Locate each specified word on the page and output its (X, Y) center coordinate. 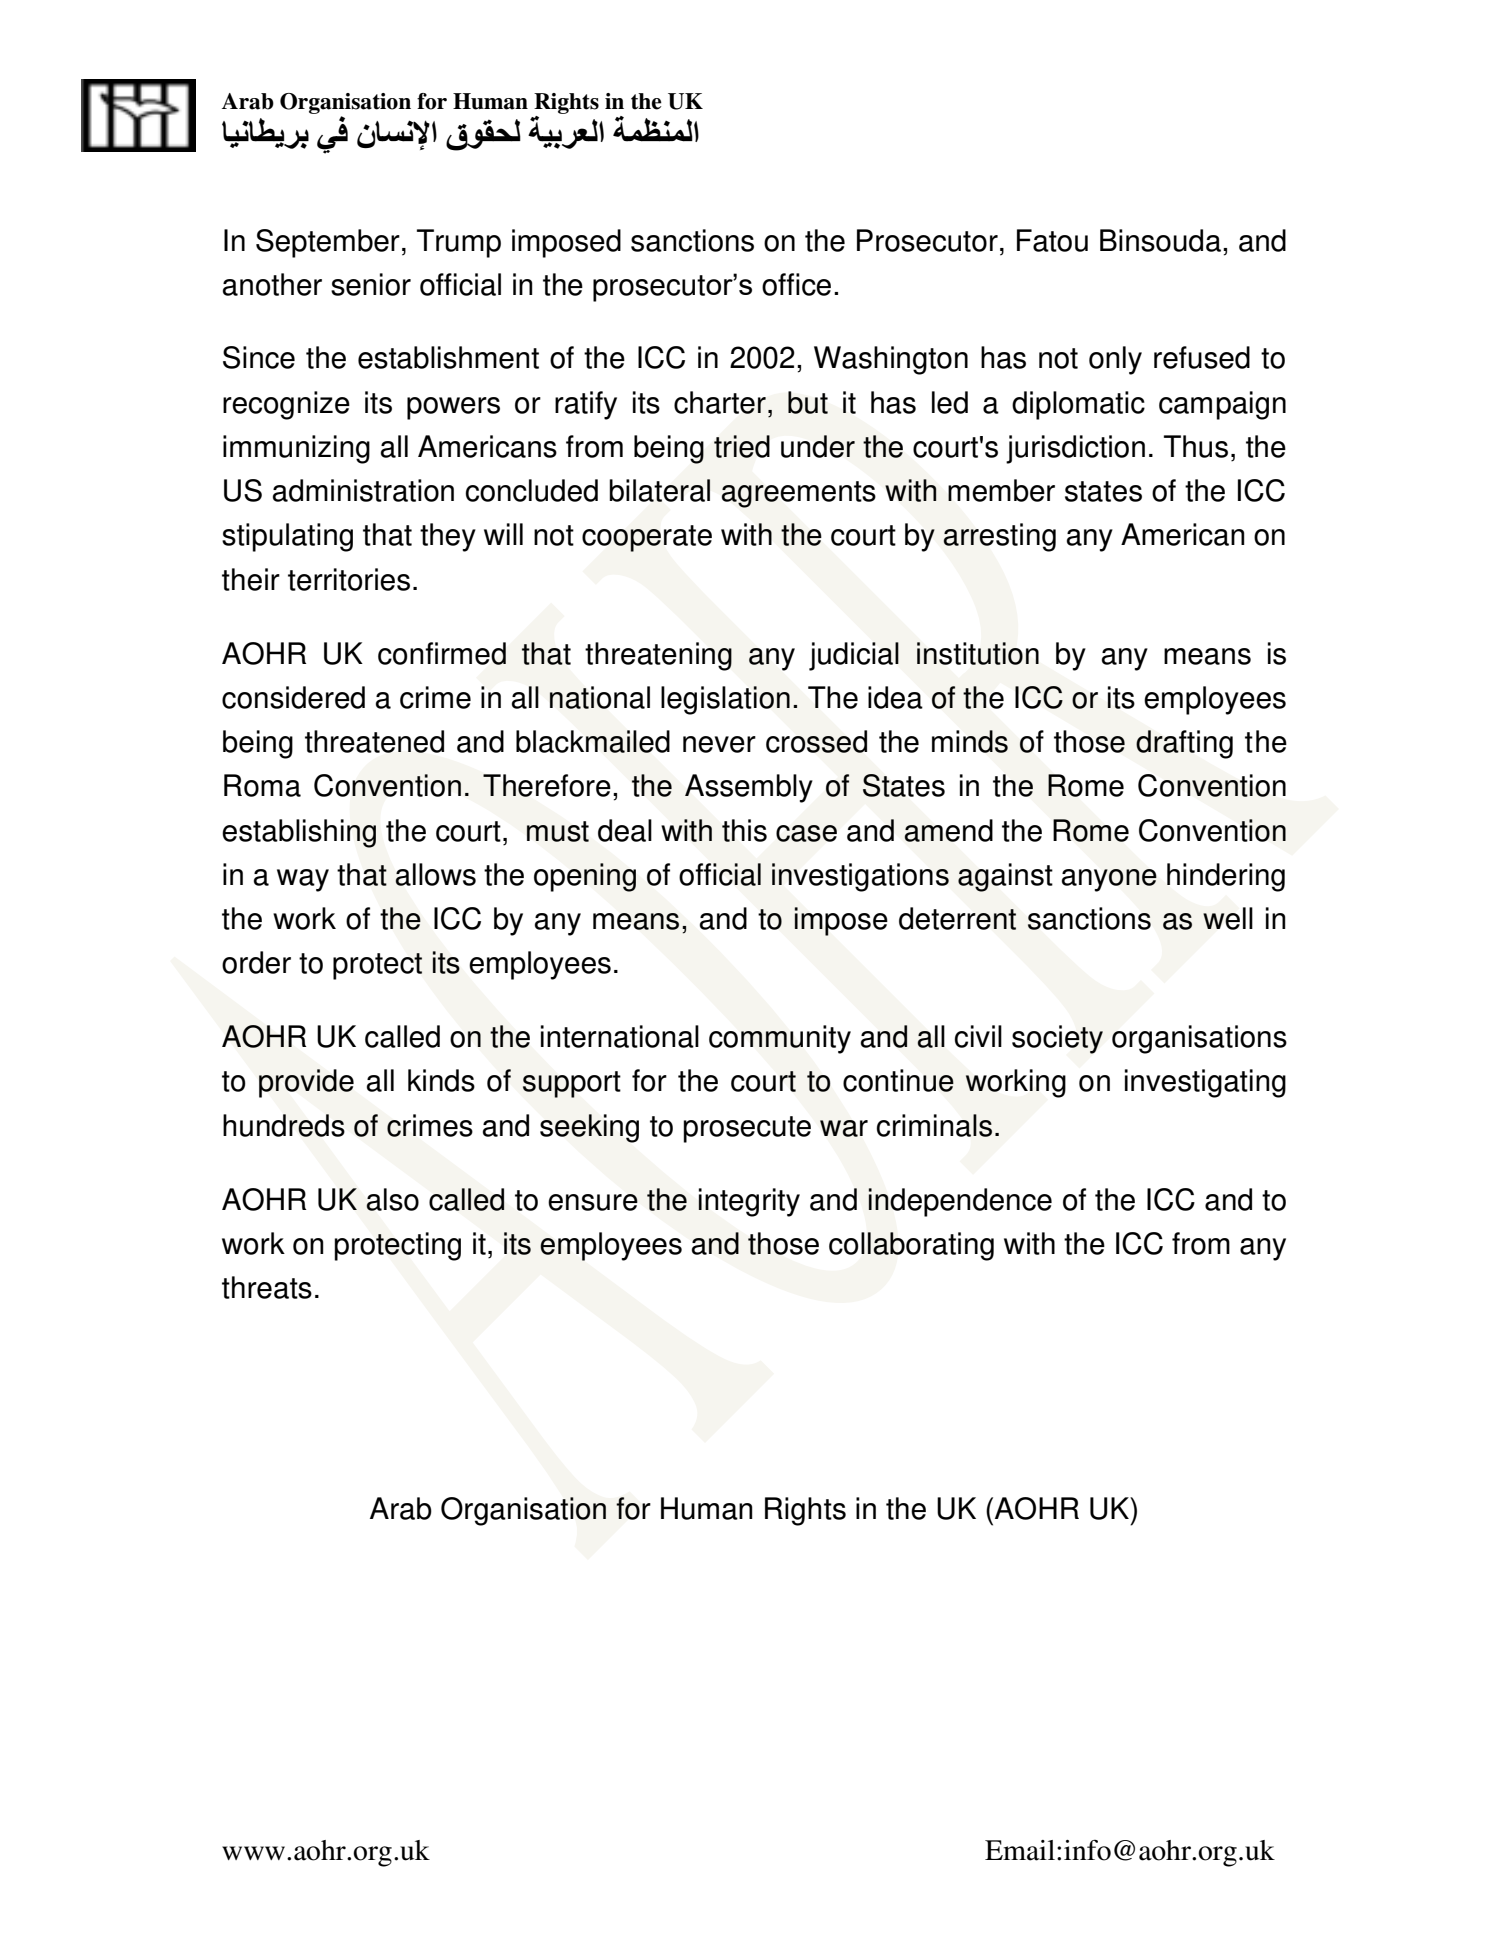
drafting (1184, 744)
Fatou (1052, 240)
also (392, 1199)
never (719, 744)
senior (371, 284)
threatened (374, 741)
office (796, 284)
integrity (749, 1202)
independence (960, 1202)
